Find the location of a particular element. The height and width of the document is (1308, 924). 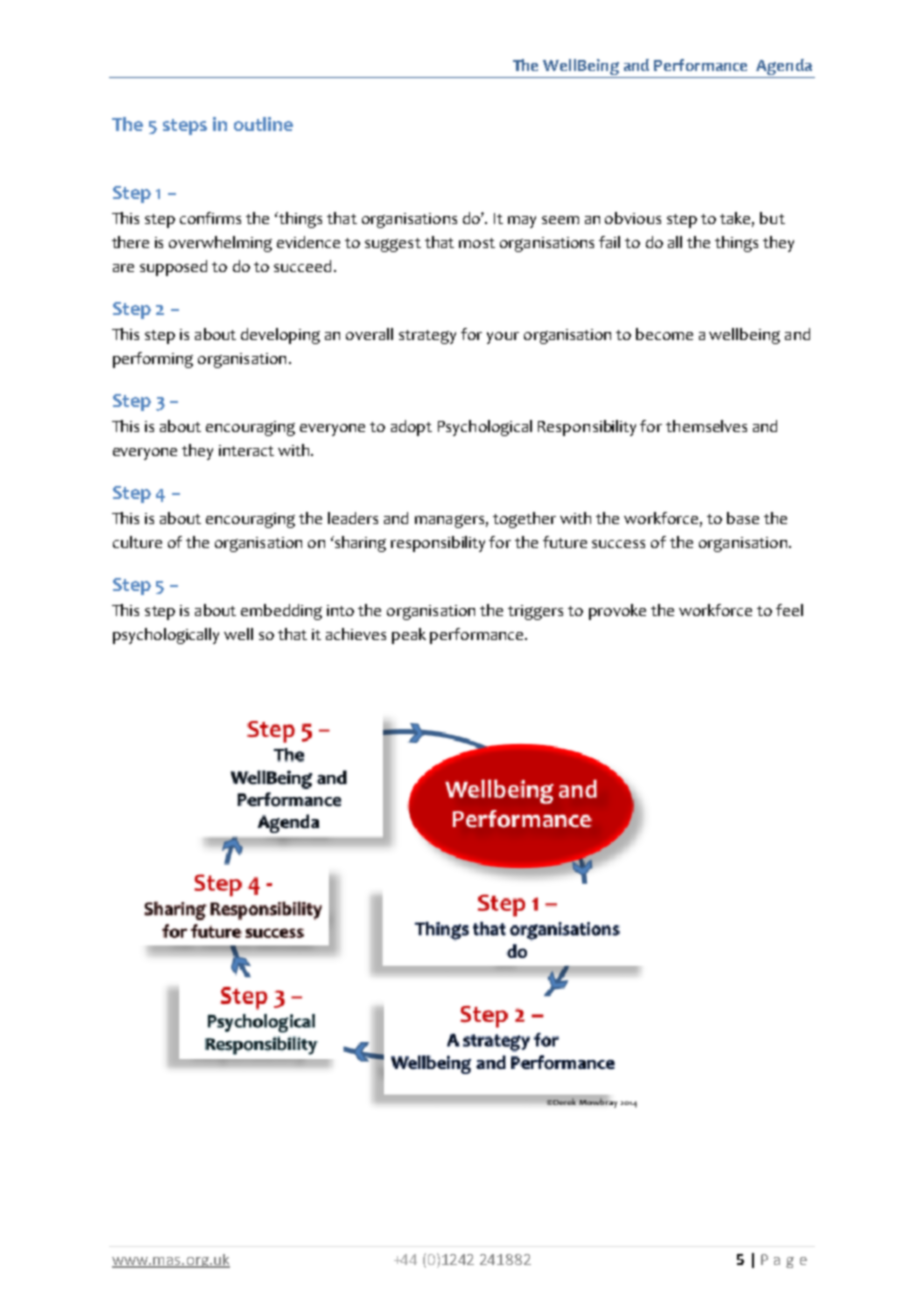

may is located at coordinates (522, 222).
